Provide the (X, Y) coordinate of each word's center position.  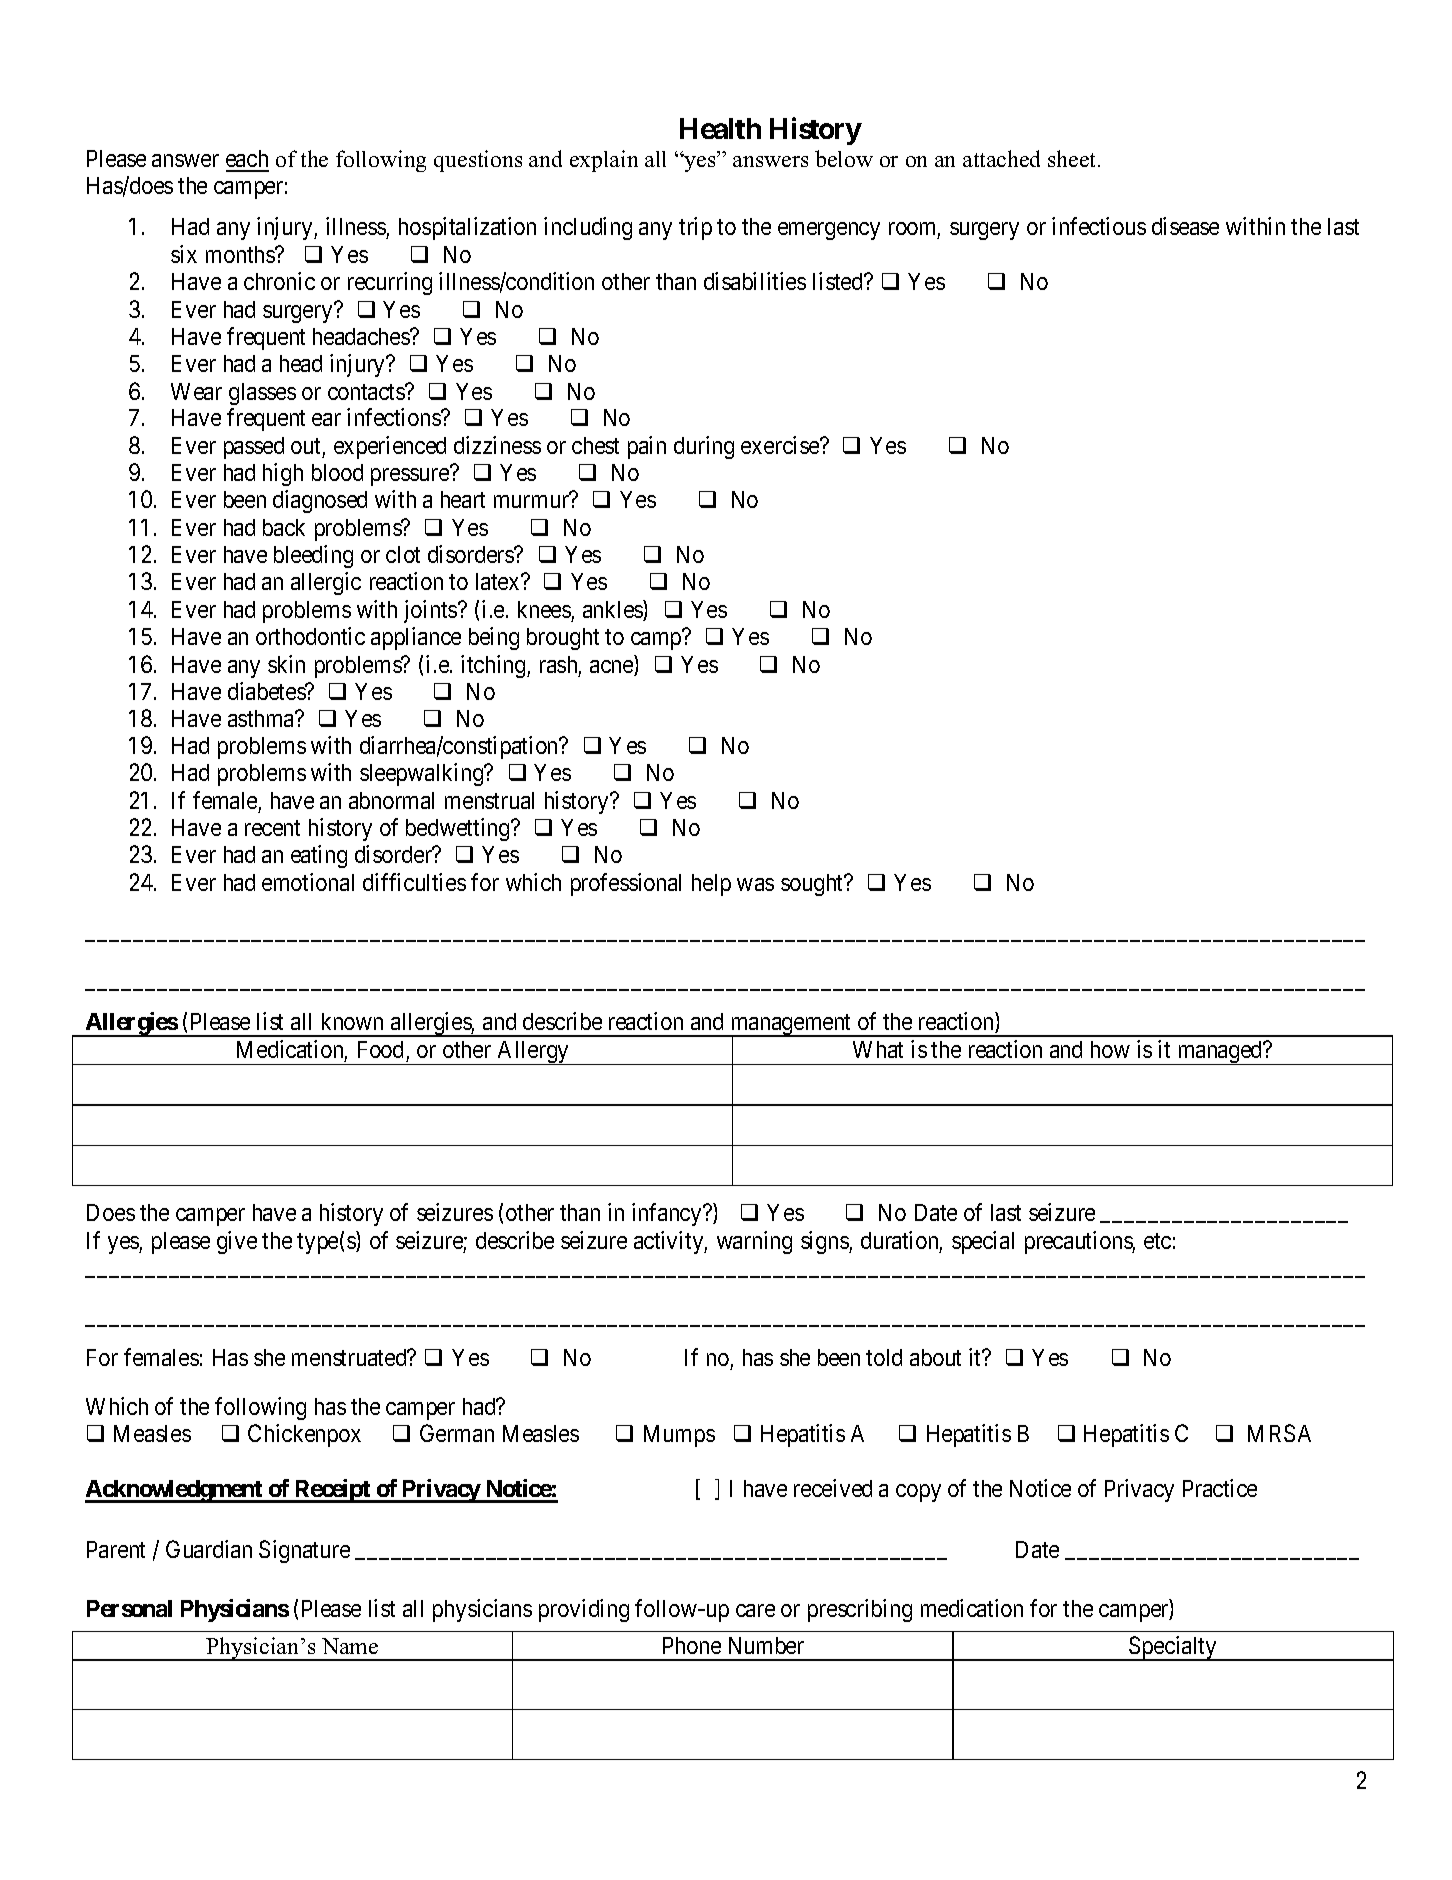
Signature (304, 1551)
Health (720, 128)
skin (286, 664)
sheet (1071, 158)
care (755, 1610)
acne (612, 668)
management (791, 1026)
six (184, 254)
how (1110, 1049)
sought (813, 885)
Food (382, 1051)
